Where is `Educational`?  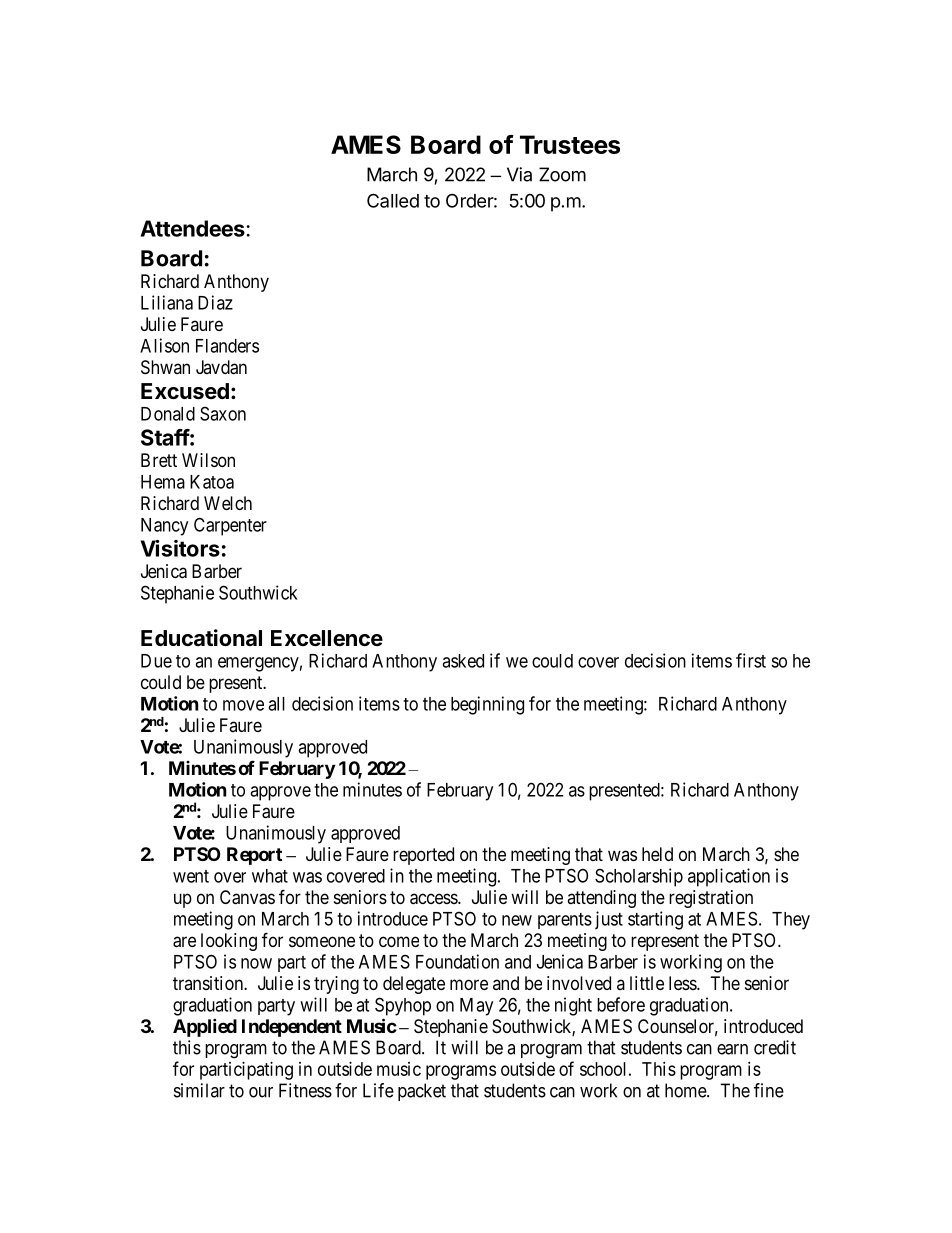 Educational is located at coordinates (201, 637).
